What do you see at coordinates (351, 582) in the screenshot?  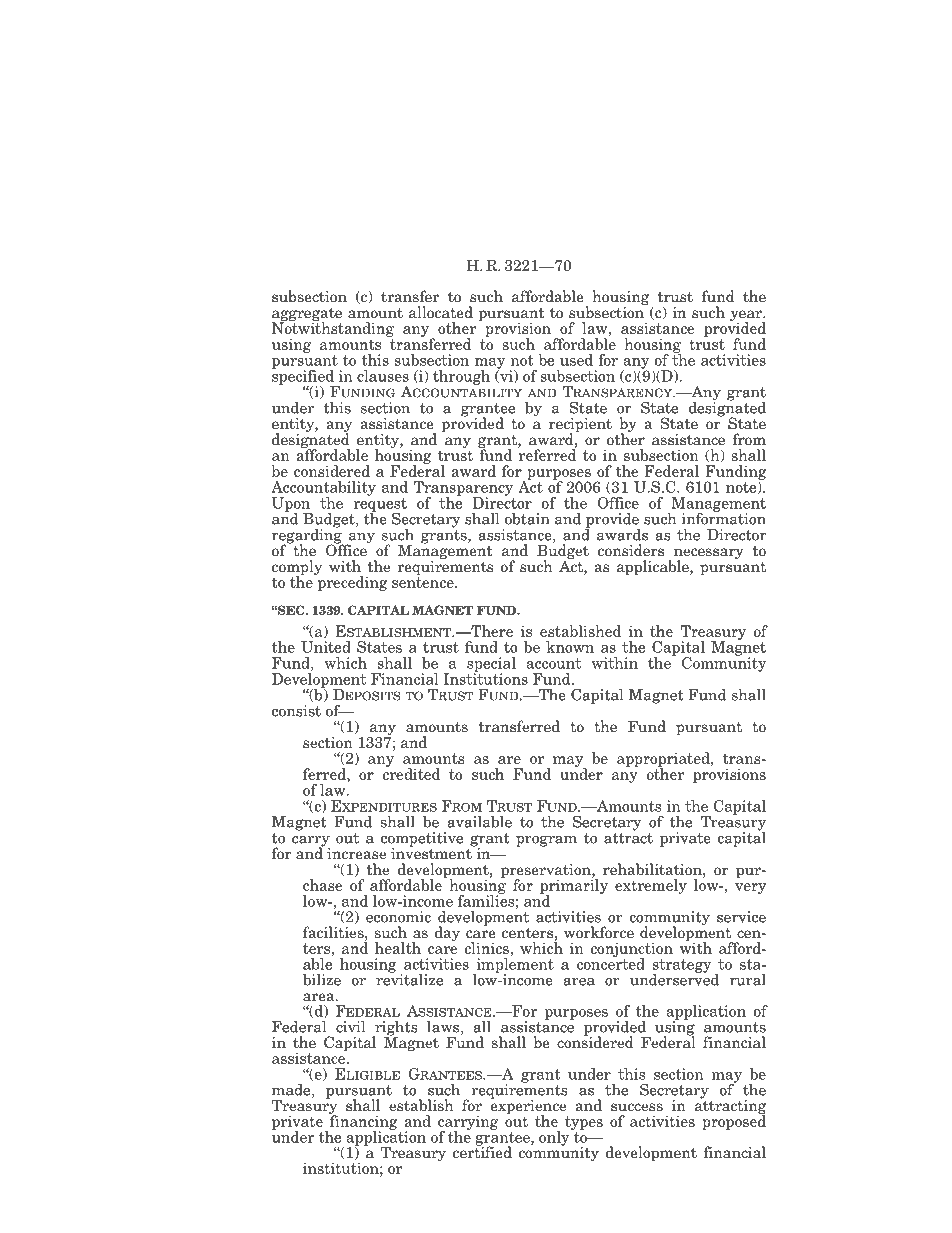 I see `preceding` at bounding box center [351, 582].
